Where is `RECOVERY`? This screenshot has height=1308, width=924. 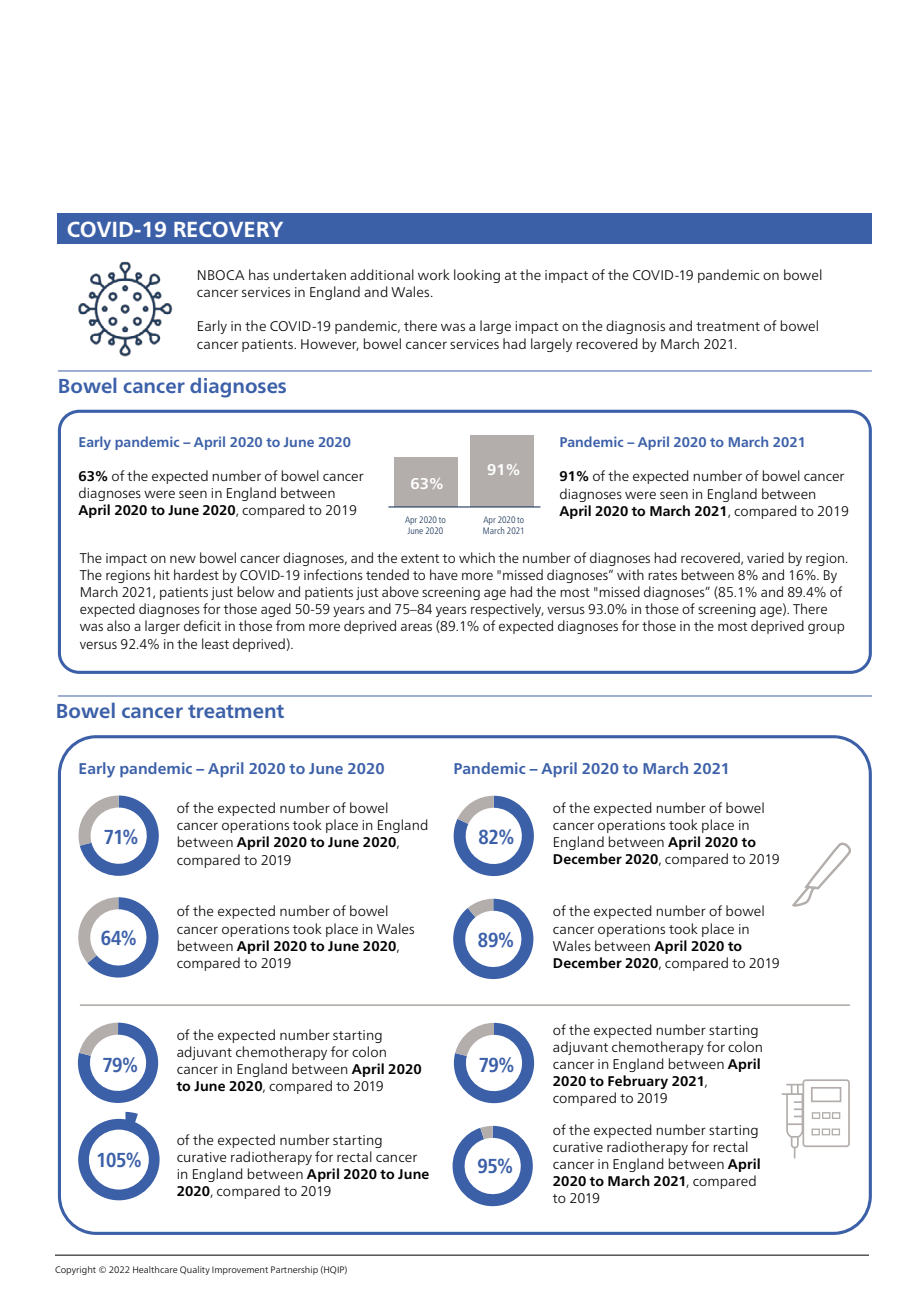 RECOVERY is located at coordinates (228, 229).
